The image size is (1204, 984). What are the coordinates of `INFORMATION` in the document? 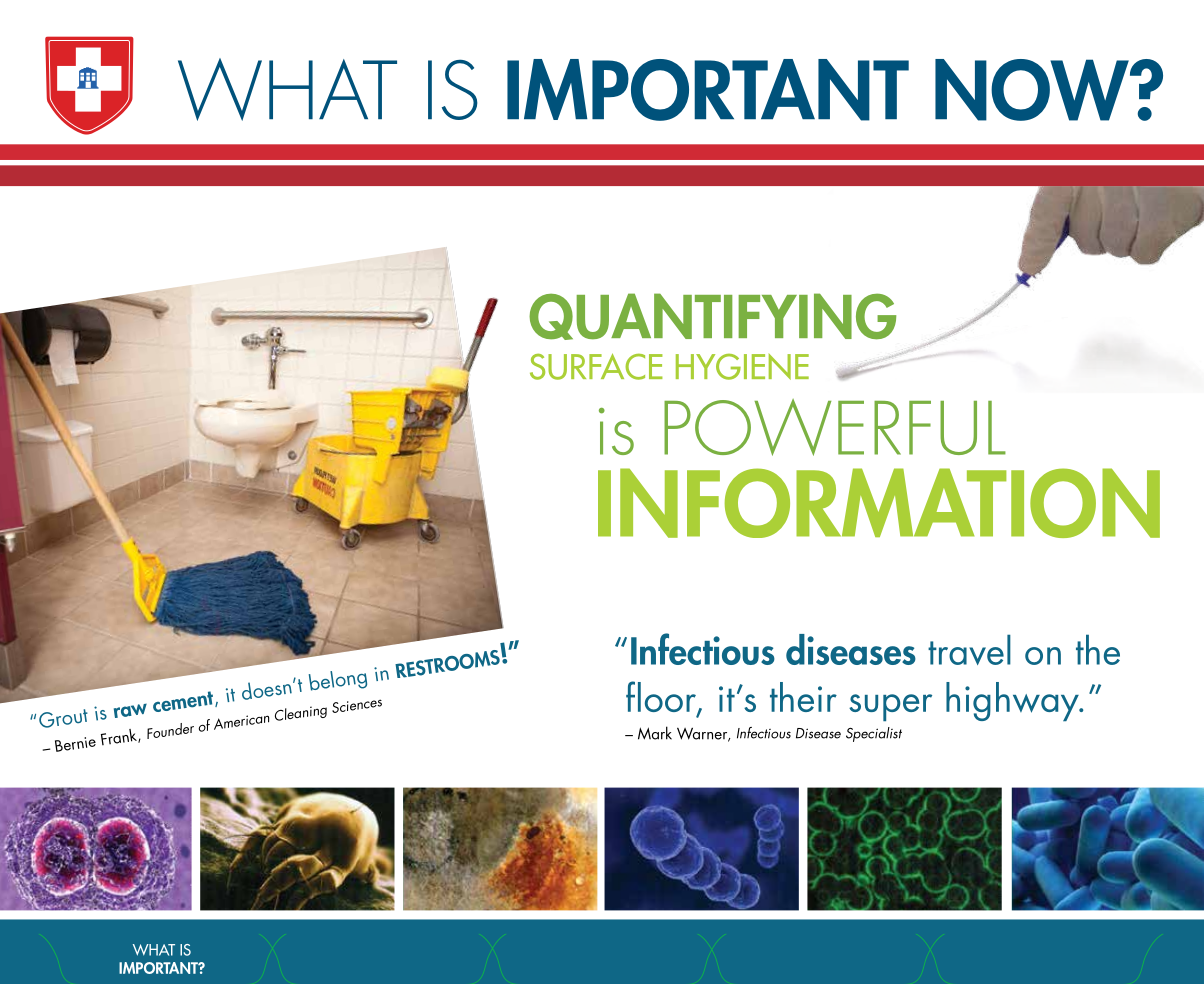 It's located at (879, 503).
